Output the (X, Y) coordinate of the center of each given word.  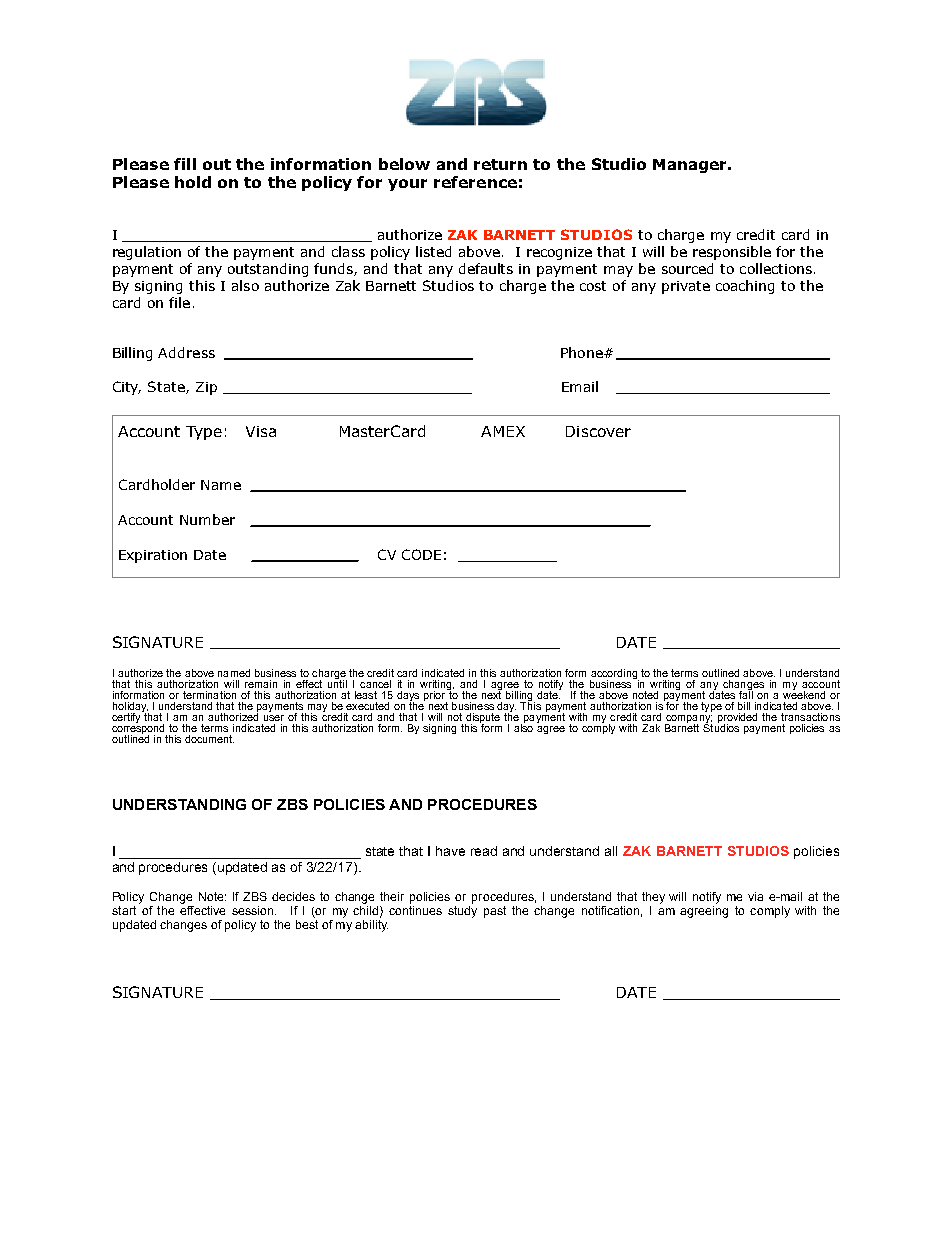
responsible (732, 253)
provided (737, 719)
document (209, 739)
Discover (598, 431)
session (252, 910)
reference (475, 182)
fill (185, 164)
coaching (745, 287)
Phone (583, 352)
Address (186, 352)
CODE (421, 554)
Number (207, 519)
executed (367, 706)
